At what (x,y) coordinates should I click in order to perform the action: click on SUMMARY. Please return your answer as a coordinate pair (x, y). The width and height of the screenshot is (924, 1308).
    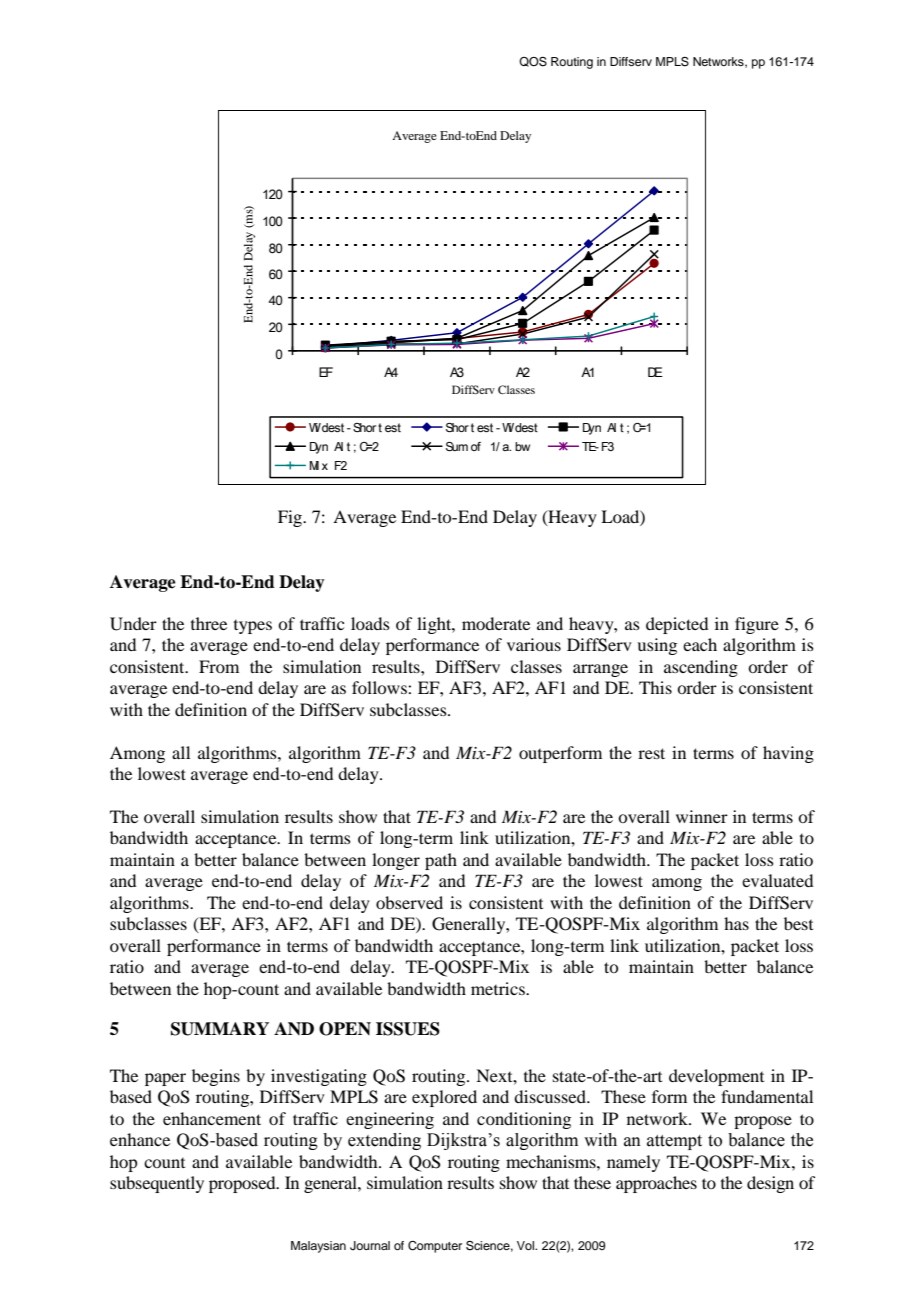
    Looking at the image, I should click on (220, 1029).
